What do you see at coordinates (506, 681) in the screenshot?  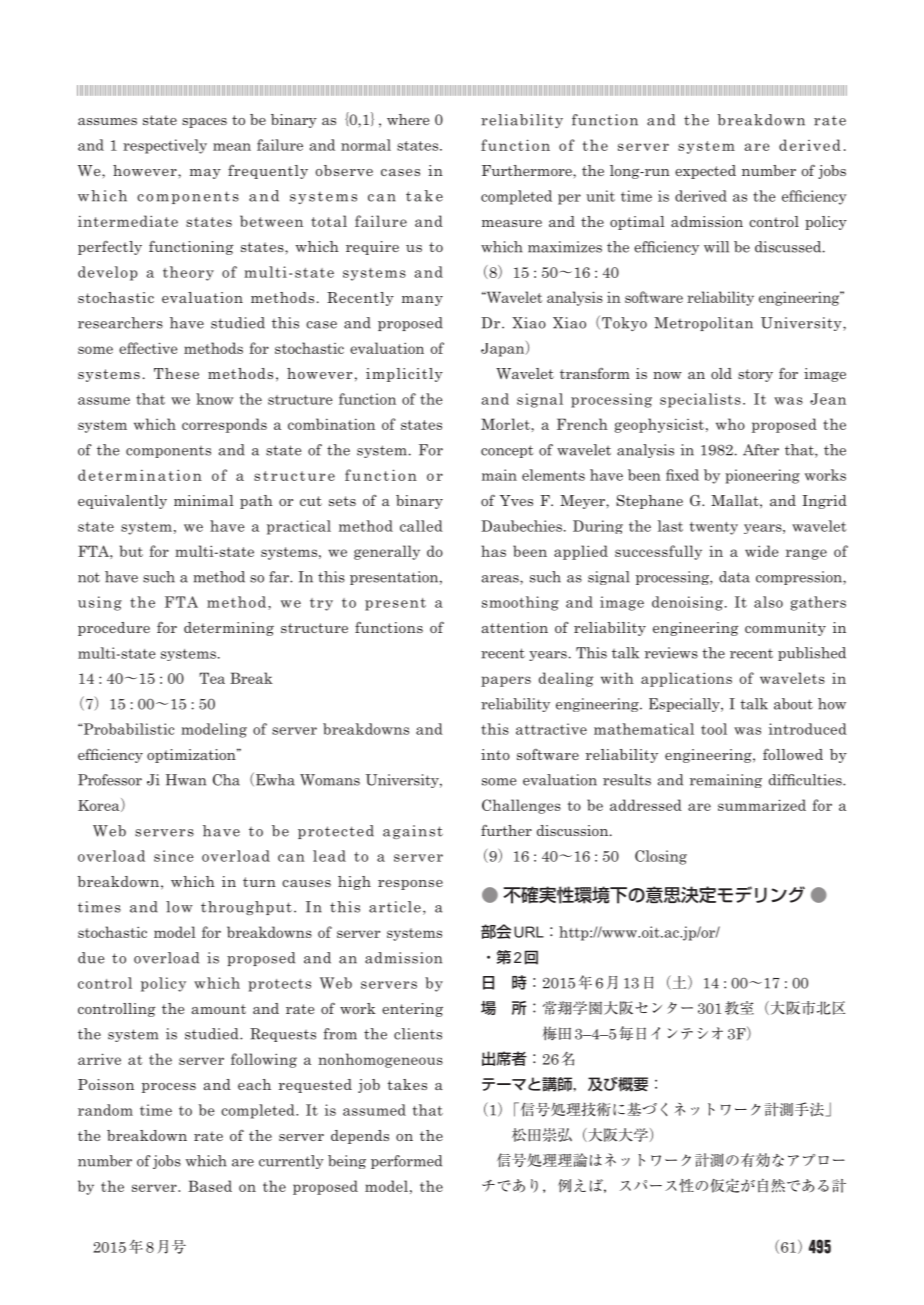 I see `papers` at bounding box center [506, 681].
